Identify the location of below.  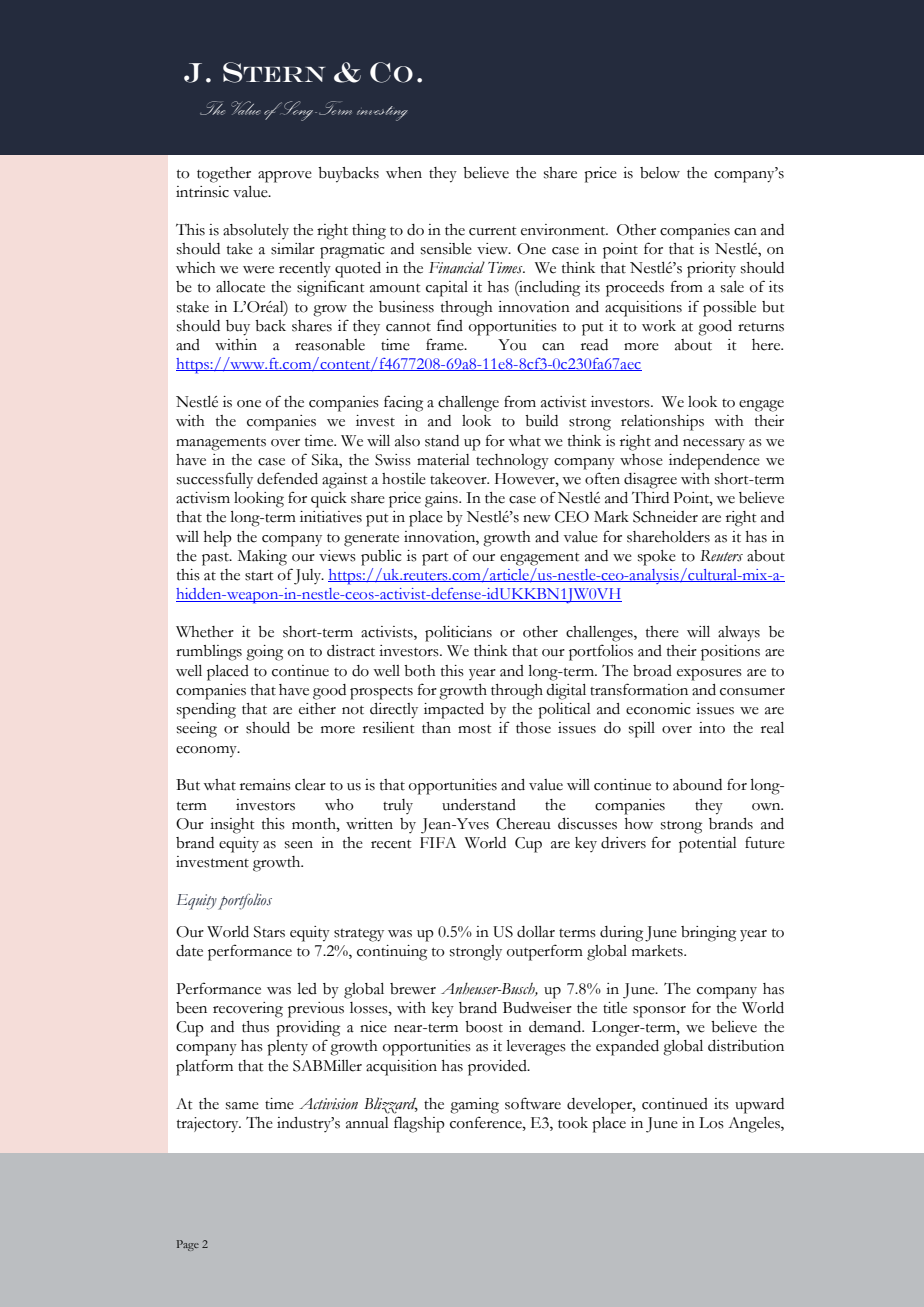
(660, 173).
